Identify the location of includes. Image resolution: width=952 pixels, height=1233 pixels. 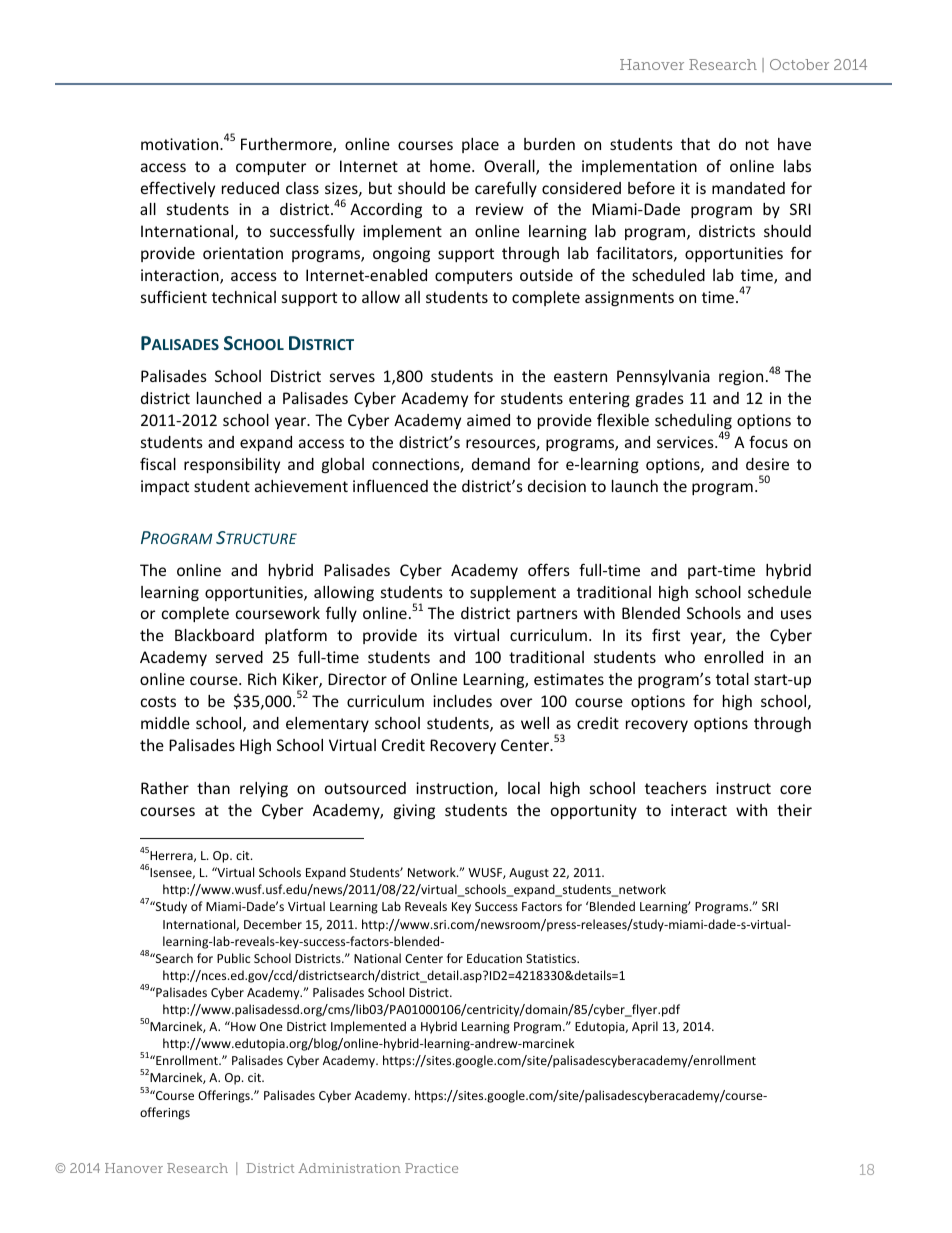
(462, 701).
